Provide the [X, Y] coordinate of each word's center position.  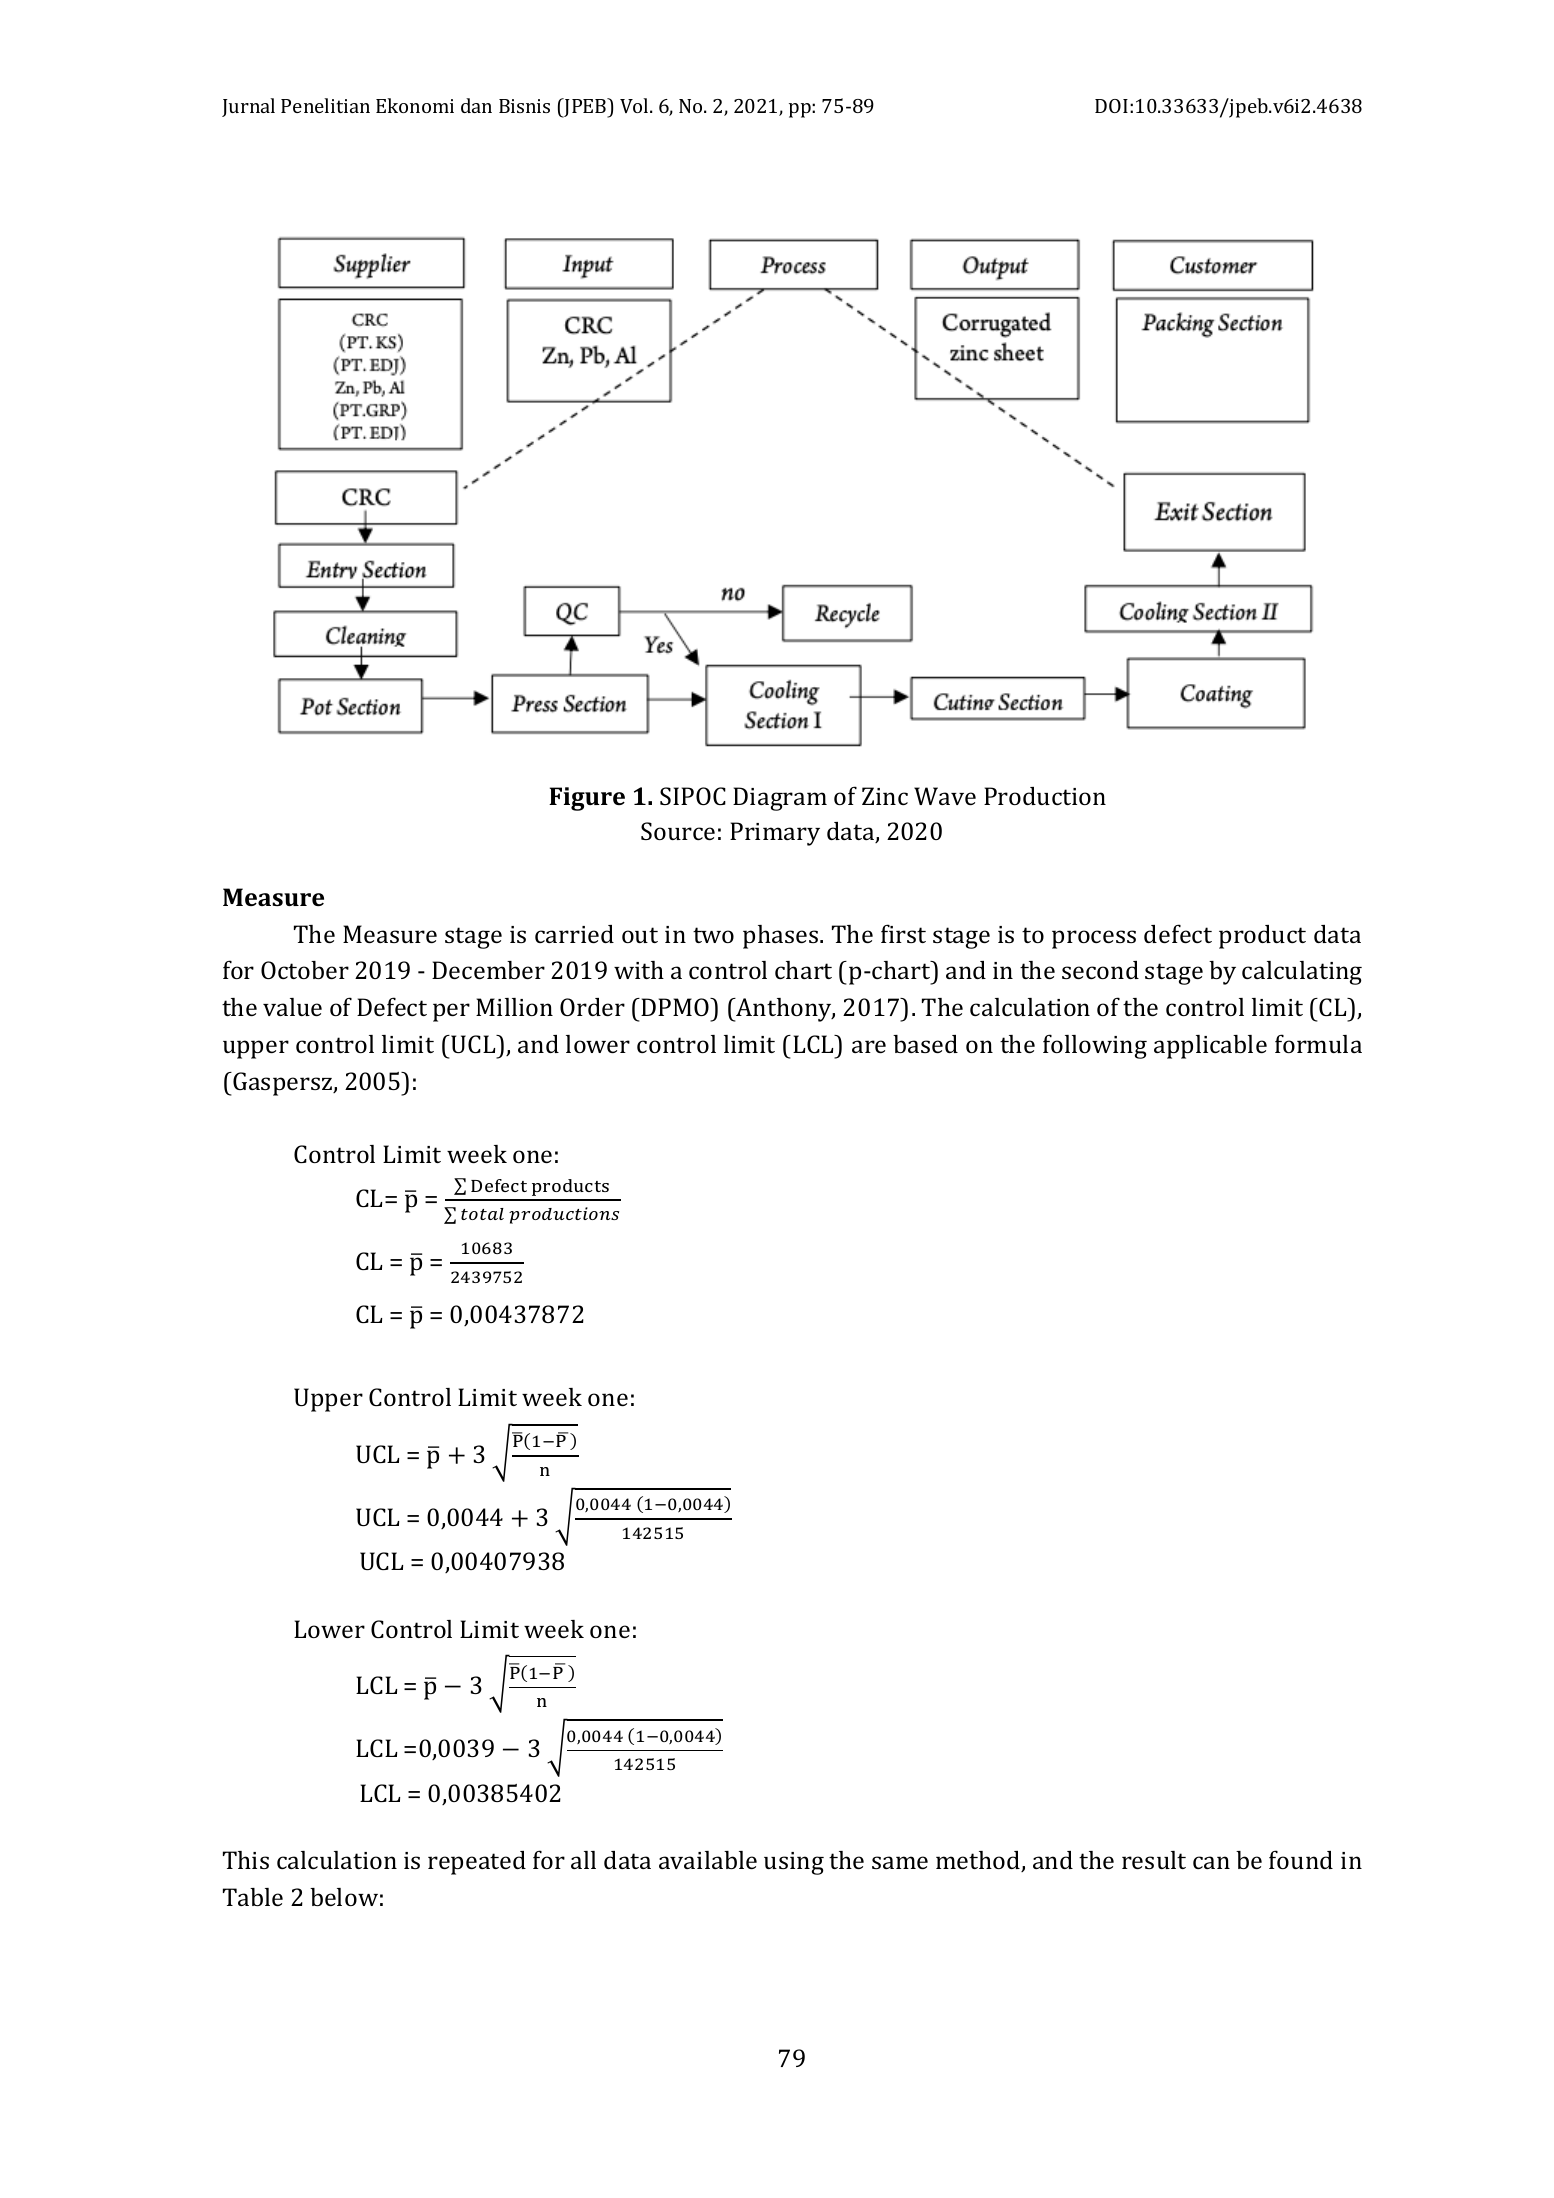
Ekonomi [415, 105]
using [794, 1863]
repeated [477, 1863]
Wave [945, 796]
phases [782, 937]
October [305, 970]
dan [476, 105]
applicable [1210, 1047]
